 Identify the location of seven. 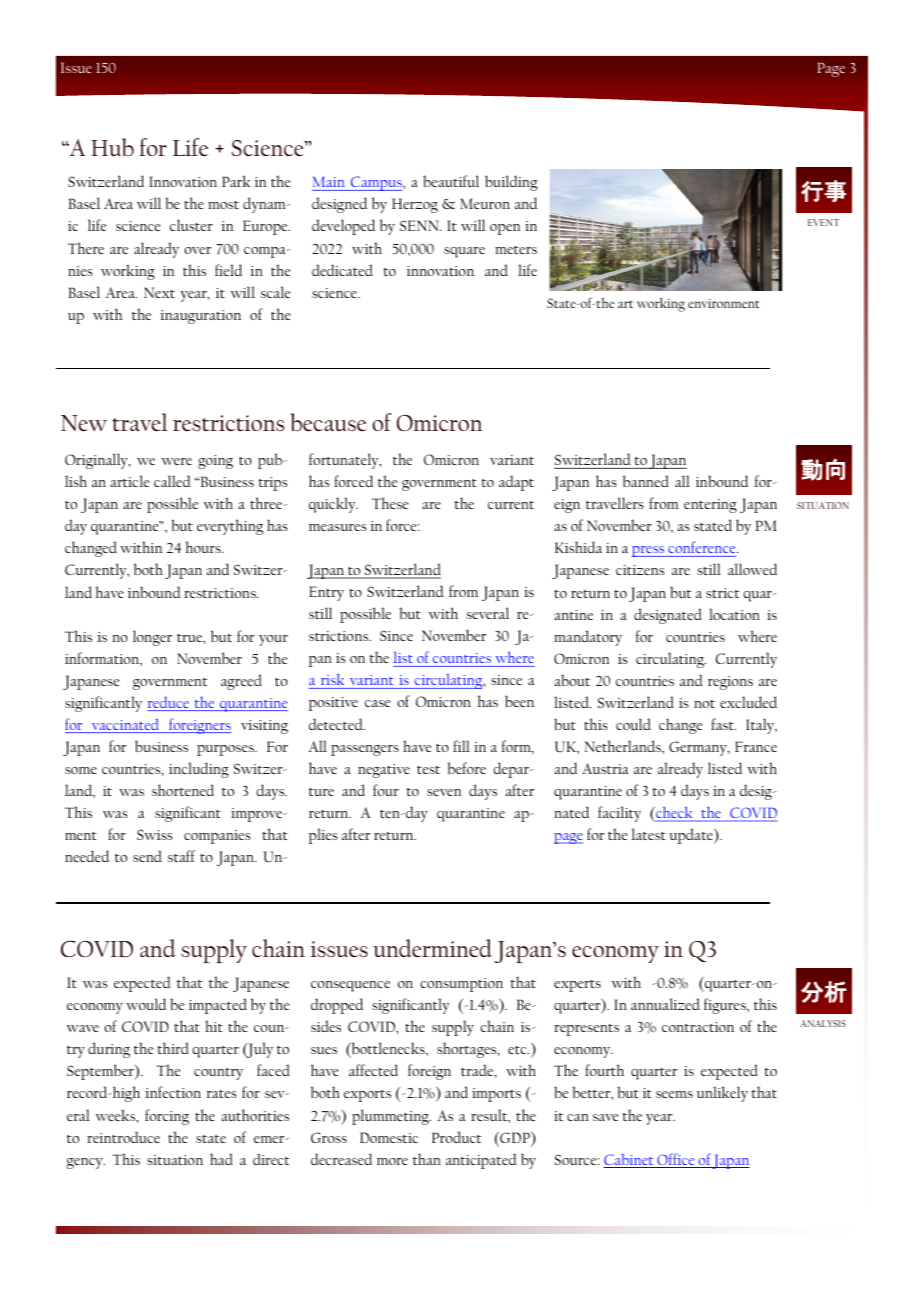
(444, 792).
